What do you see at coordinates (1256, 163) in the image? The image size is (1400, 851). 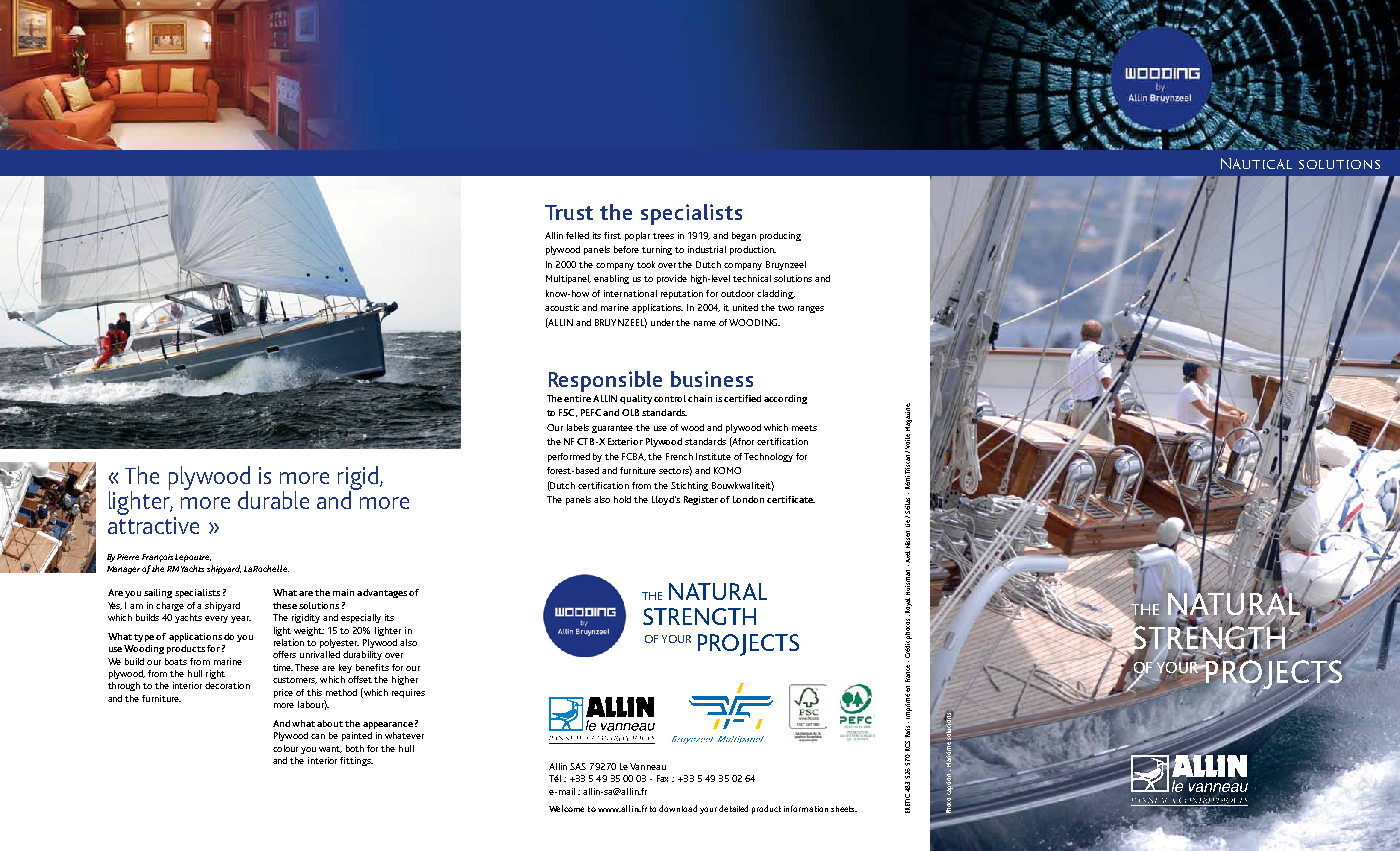 I see `Nautical` at bounding box center [1256, 163].
